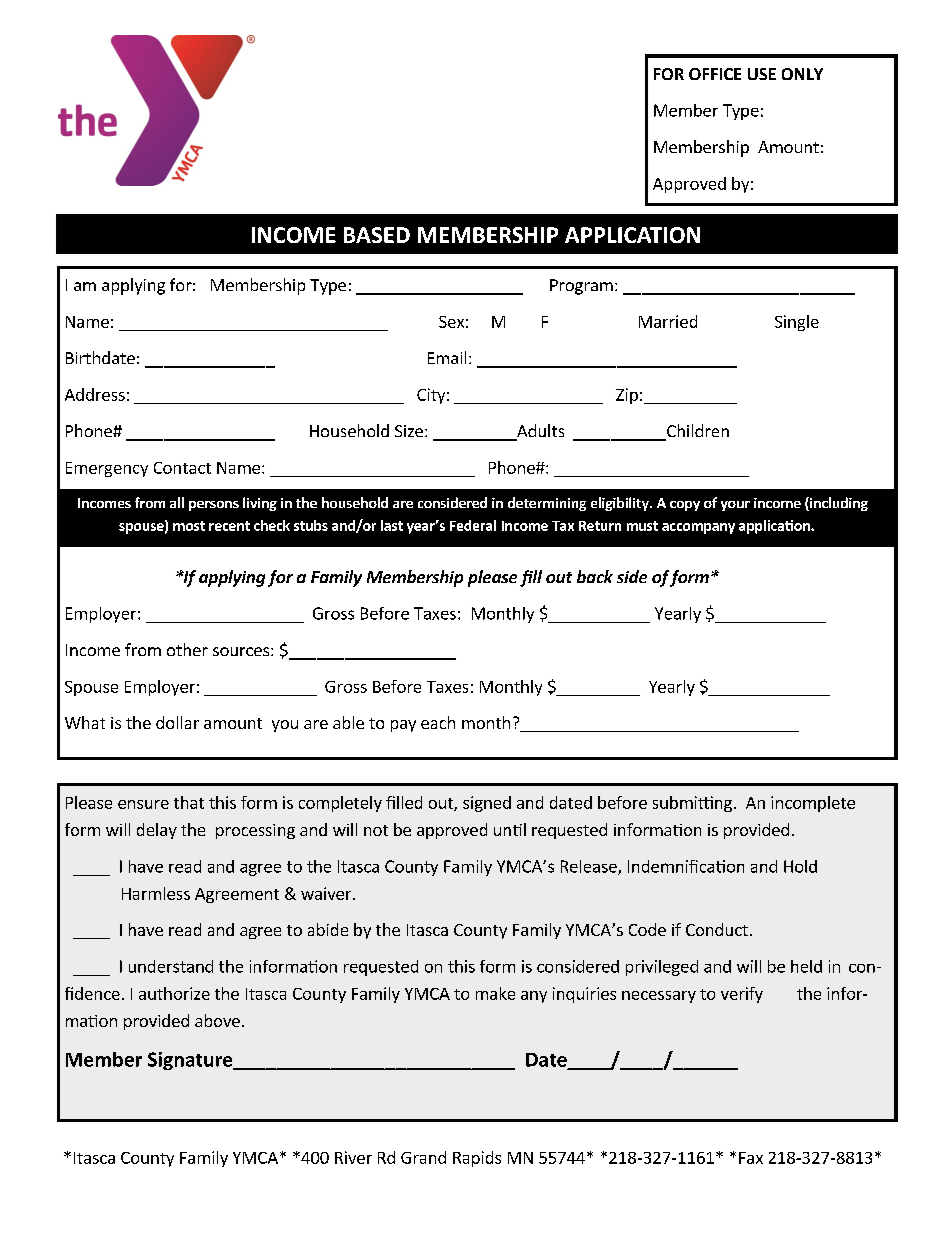 The width and height of the page is (952, 1233). I want to click on Size, so click(409, 431).
